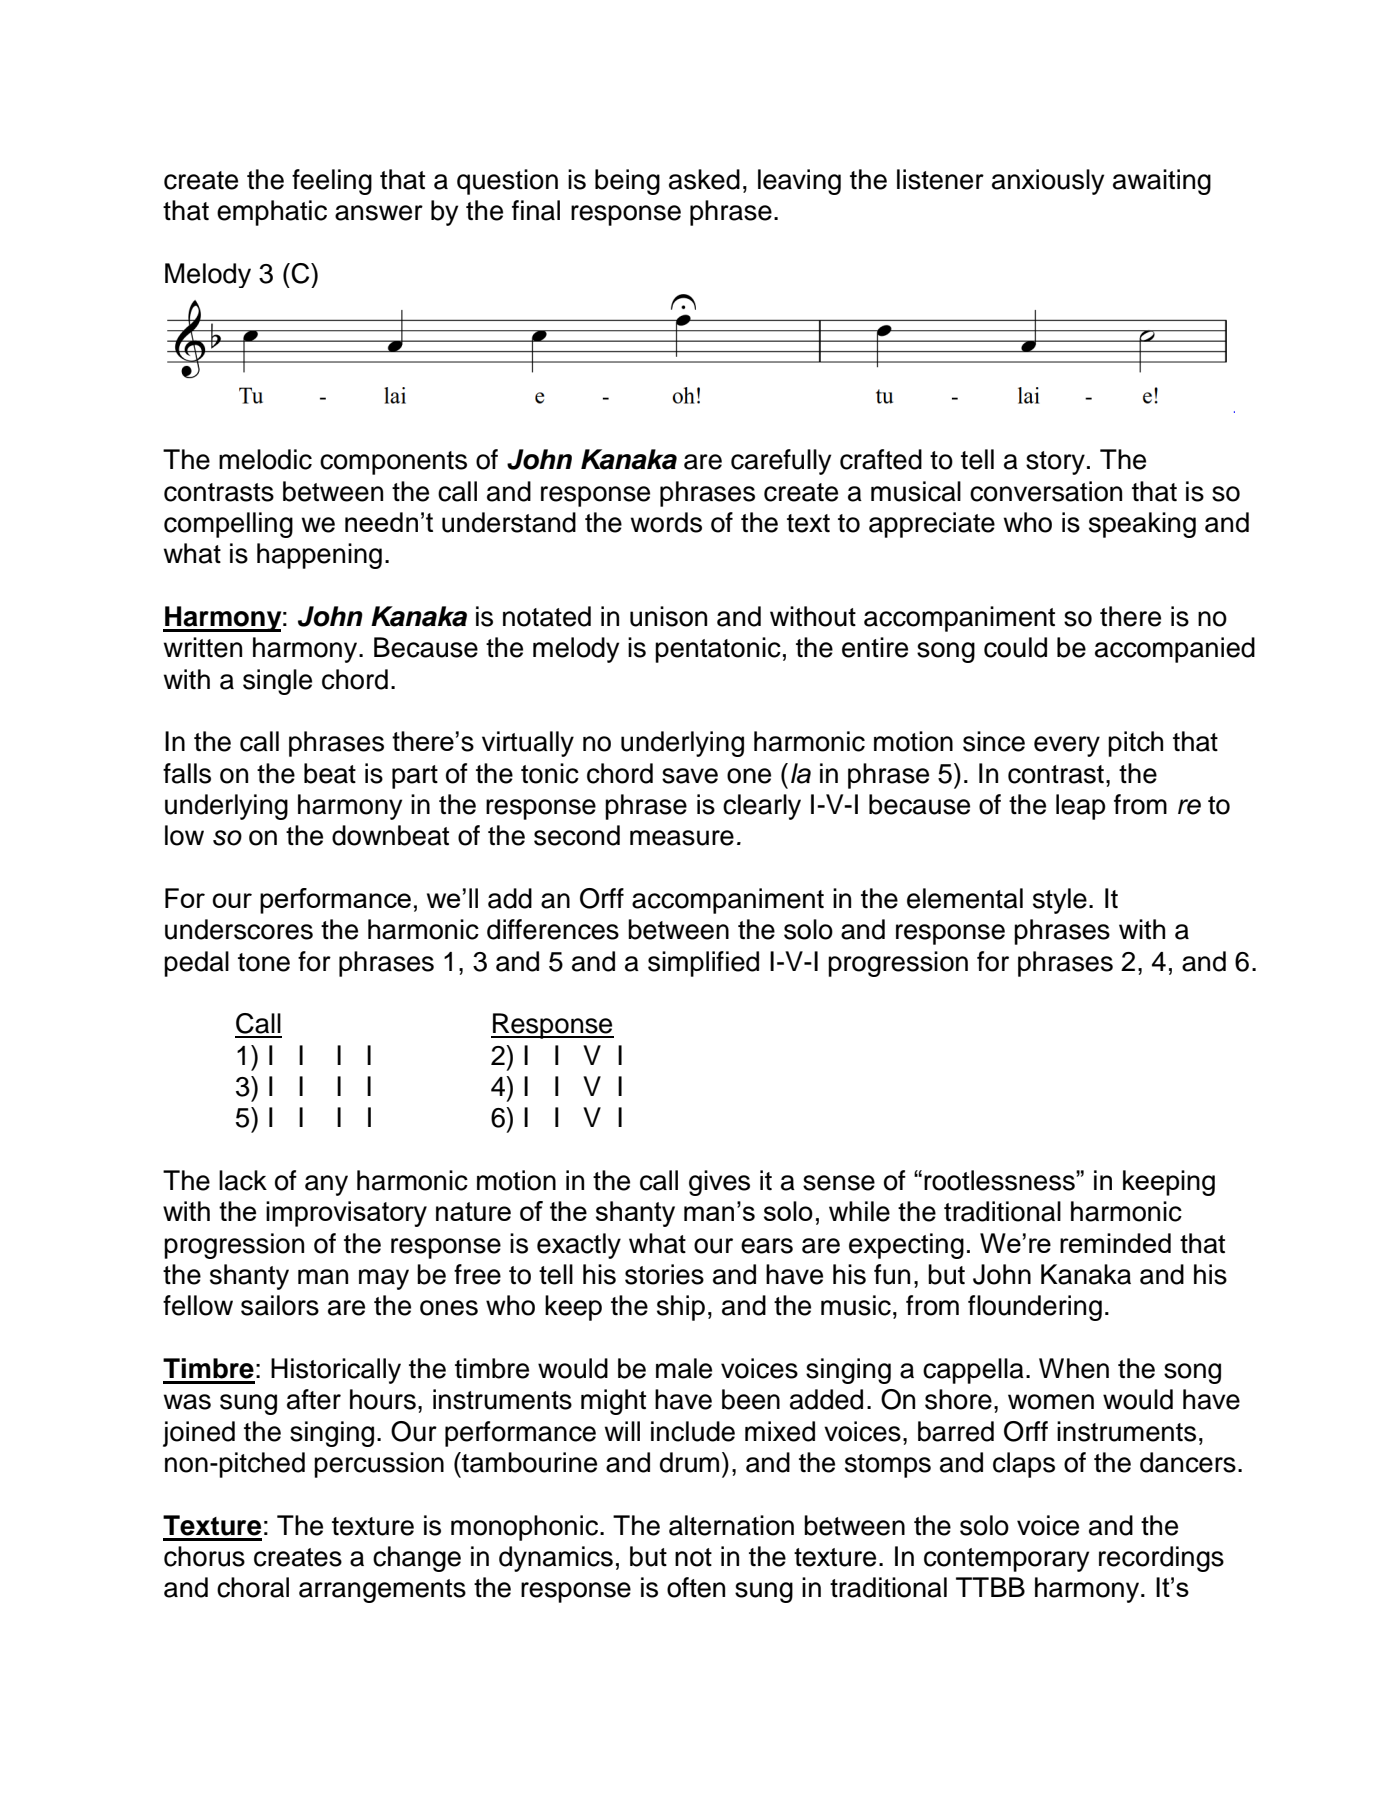 The height and width of the document is (1798, 1390). I want to click on reminded, so click(1115, 1243).
